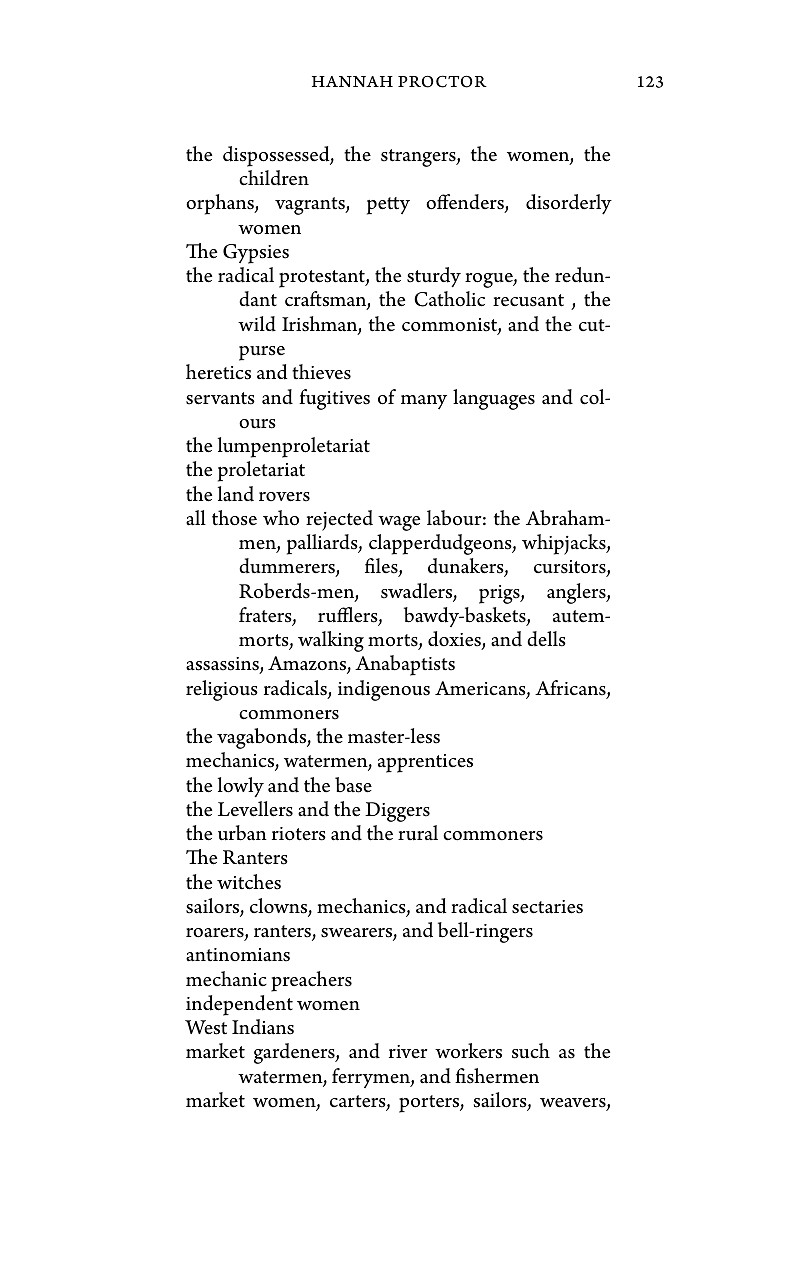 The height and width of the screenshot is (1275, 797). Describe the element at coordinates (424, 402) in the screenshot. I see `many` at that location.
